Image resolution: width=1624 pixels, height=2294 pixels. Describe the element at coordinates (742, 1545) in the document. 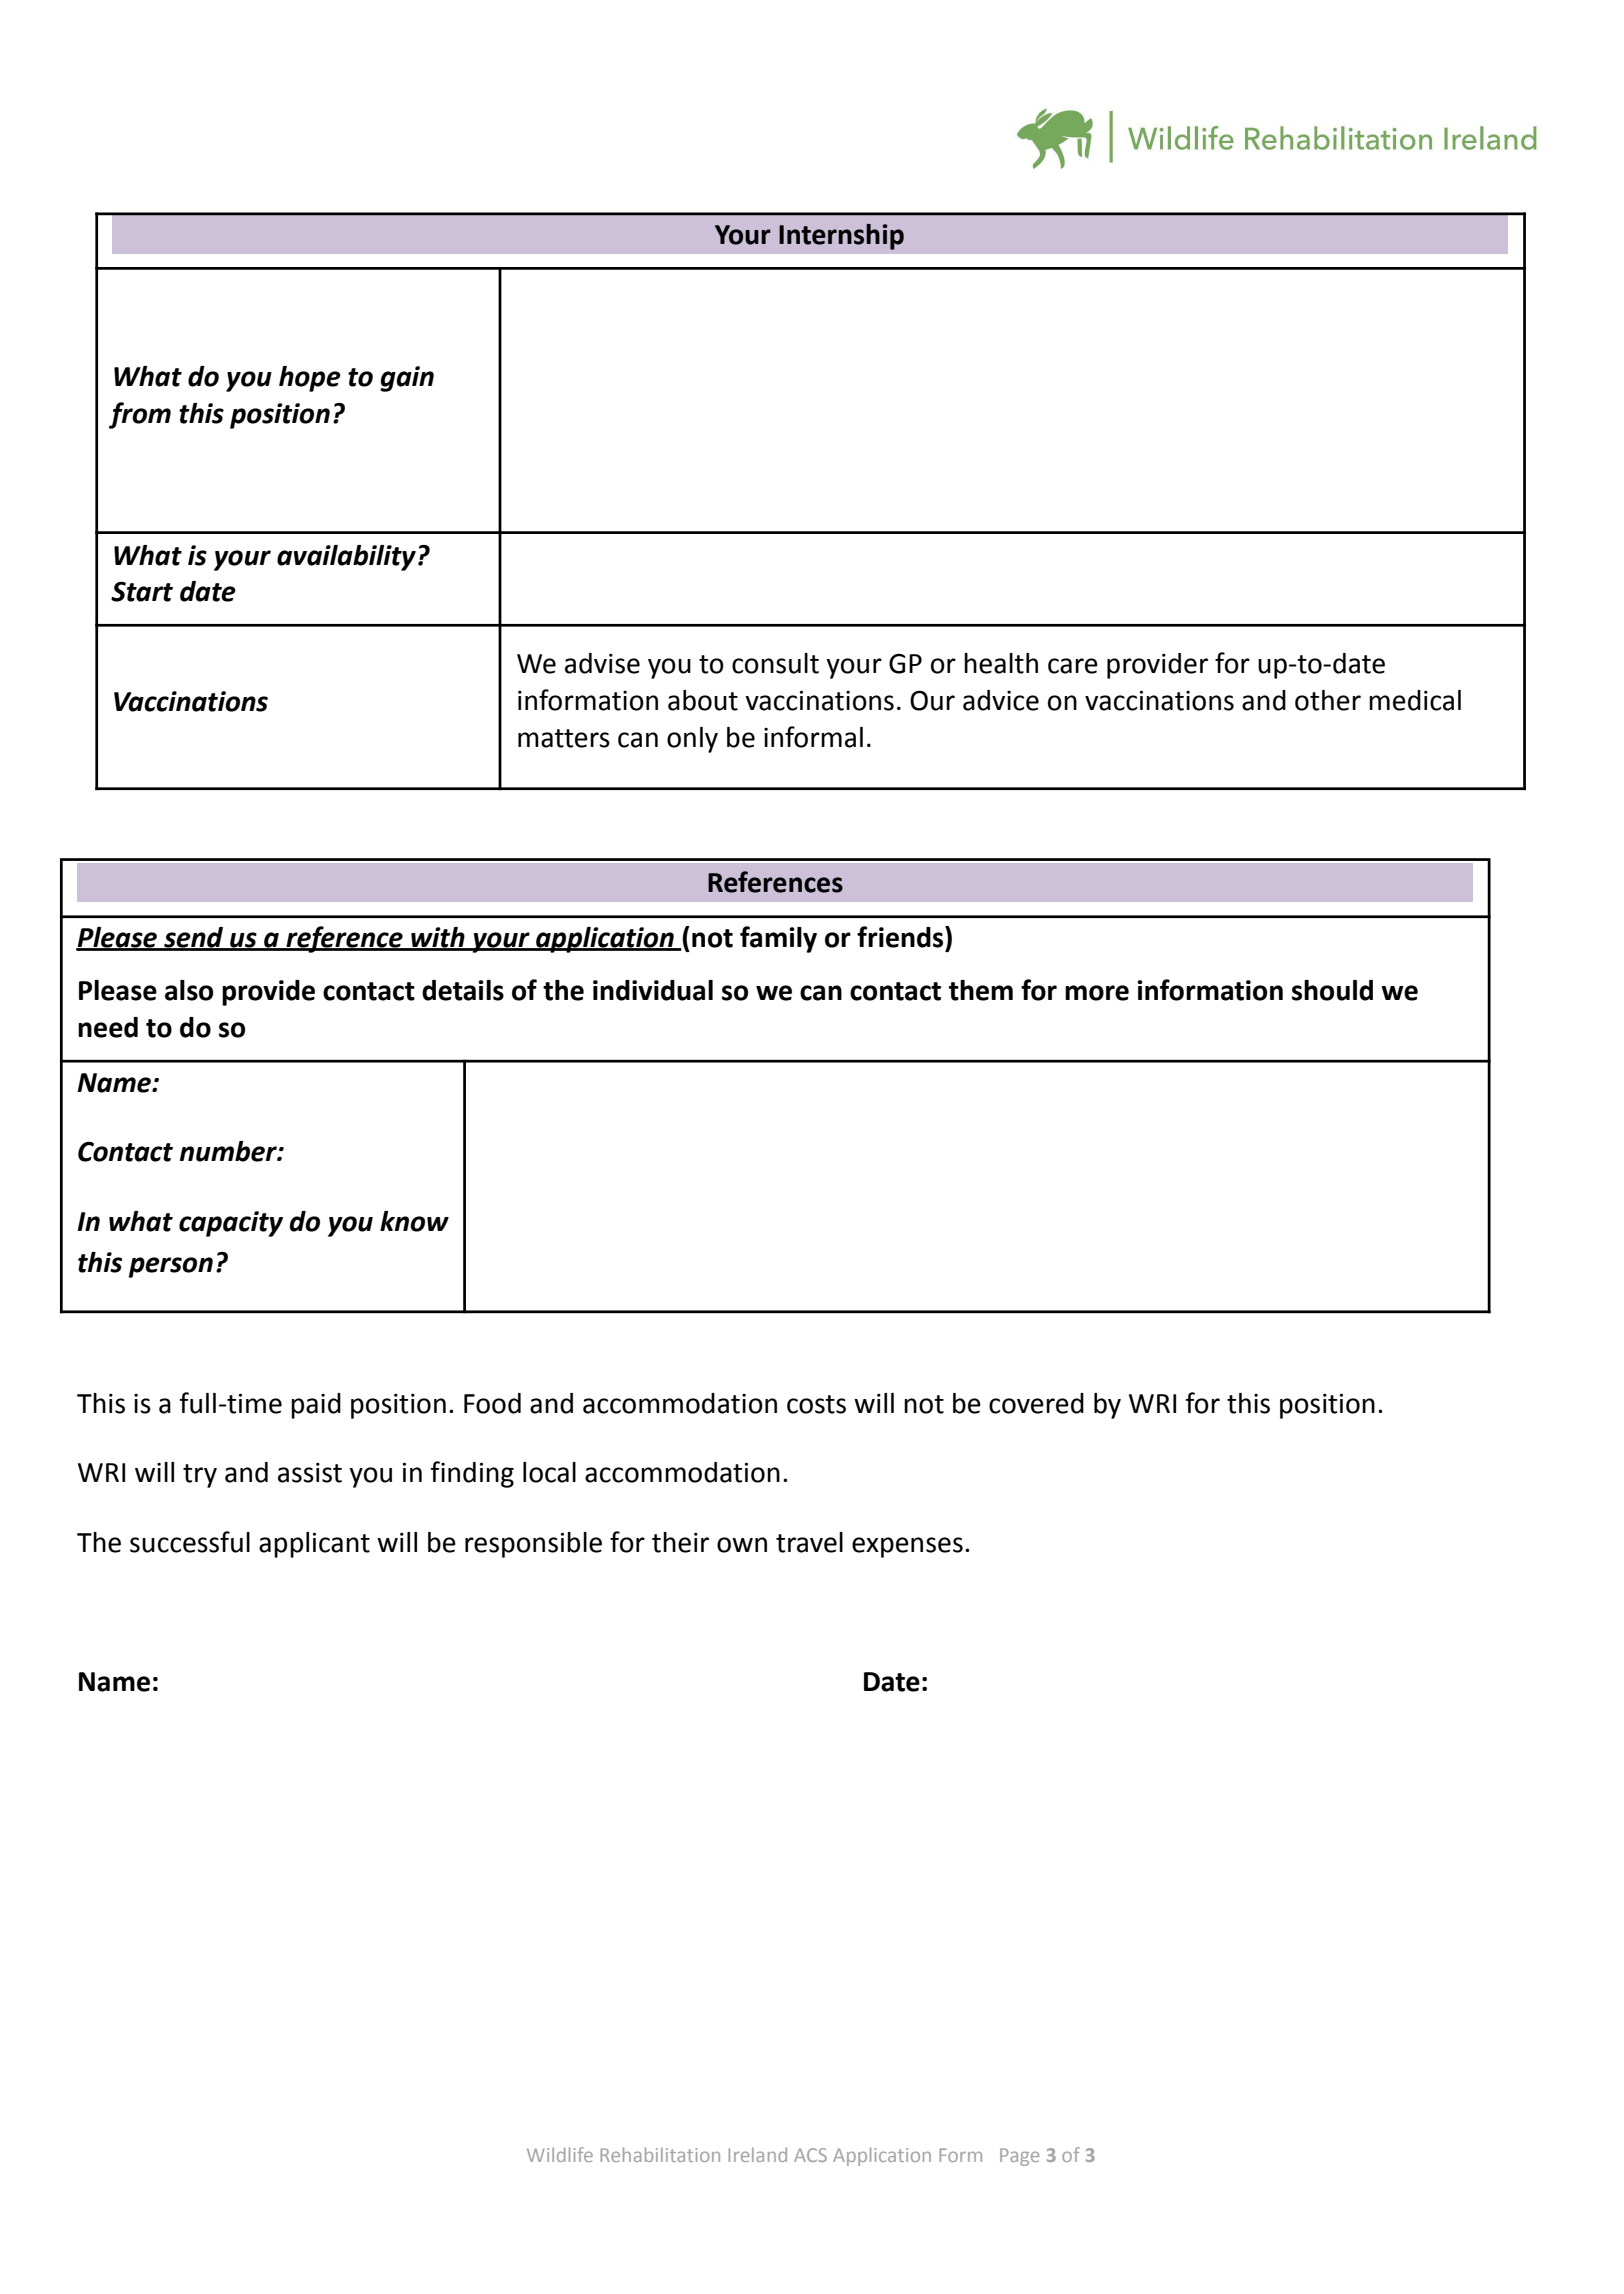

I see `own` at that location.
